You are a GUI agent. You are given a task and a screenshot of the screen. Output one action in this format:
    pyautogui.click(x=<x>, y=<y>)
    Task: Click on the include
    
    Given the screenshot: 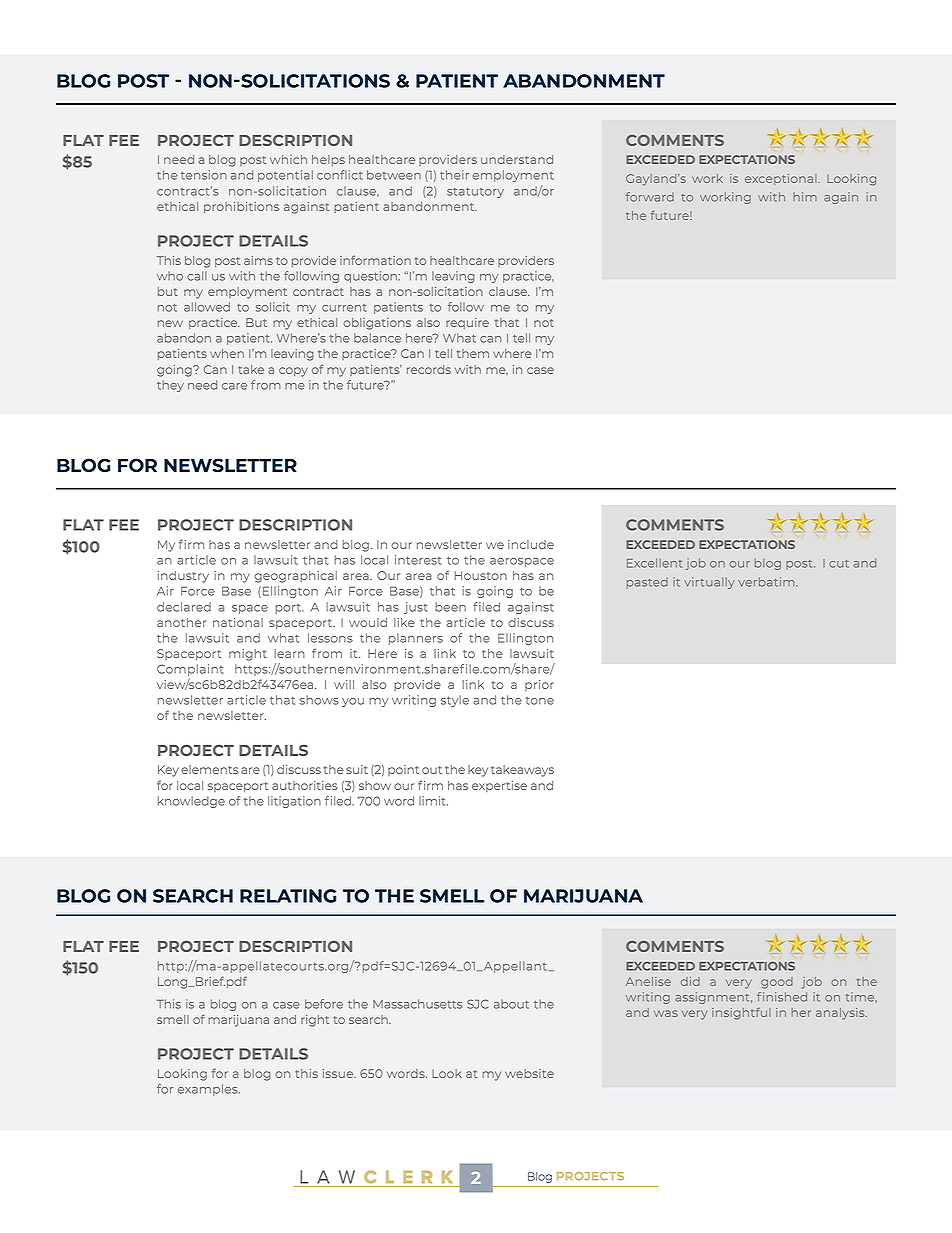 What is the action you would take?
    pyautogui.click(x=531, y=544)
